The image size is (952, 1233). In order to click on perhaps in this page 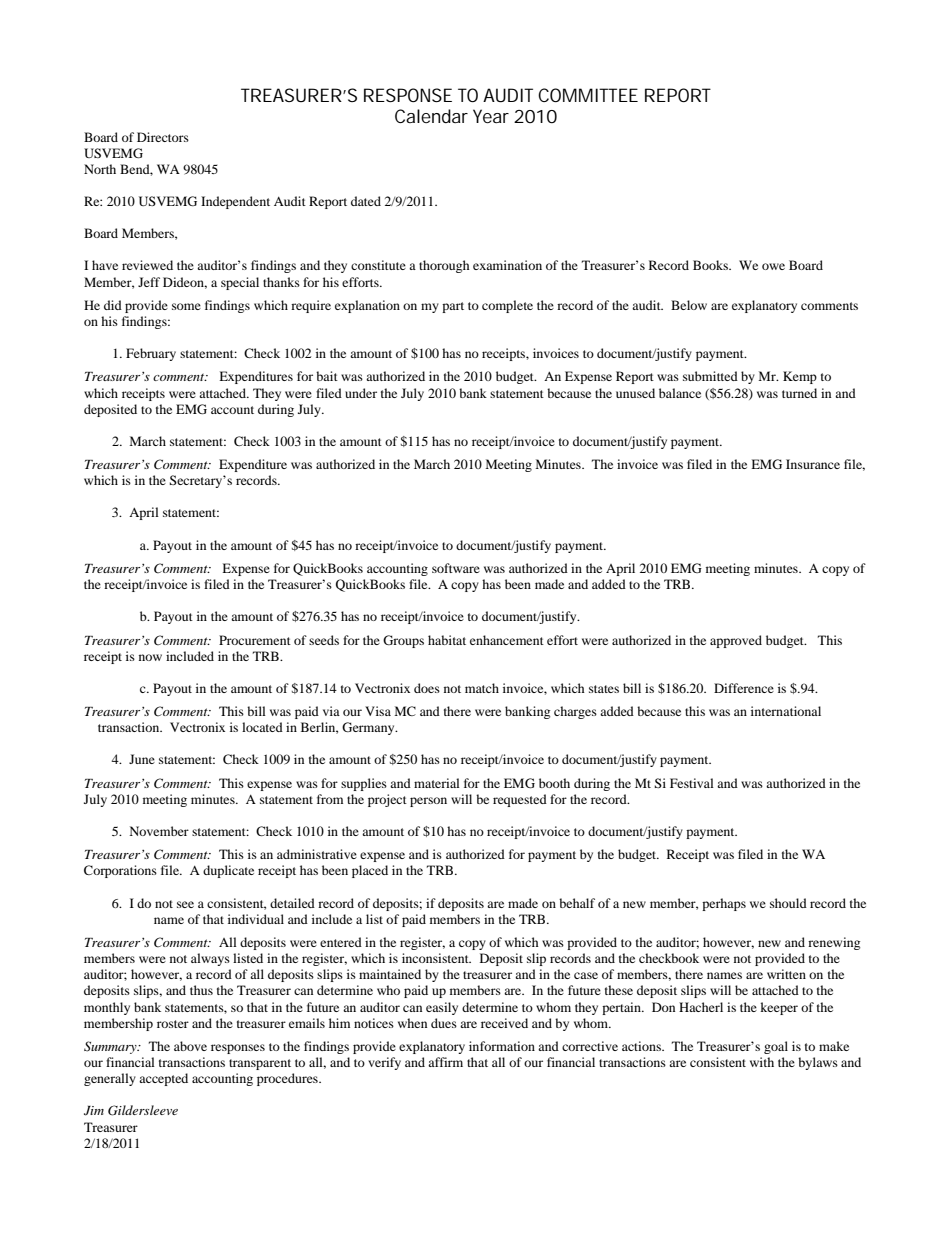, I will do `click(724, 904)`.
